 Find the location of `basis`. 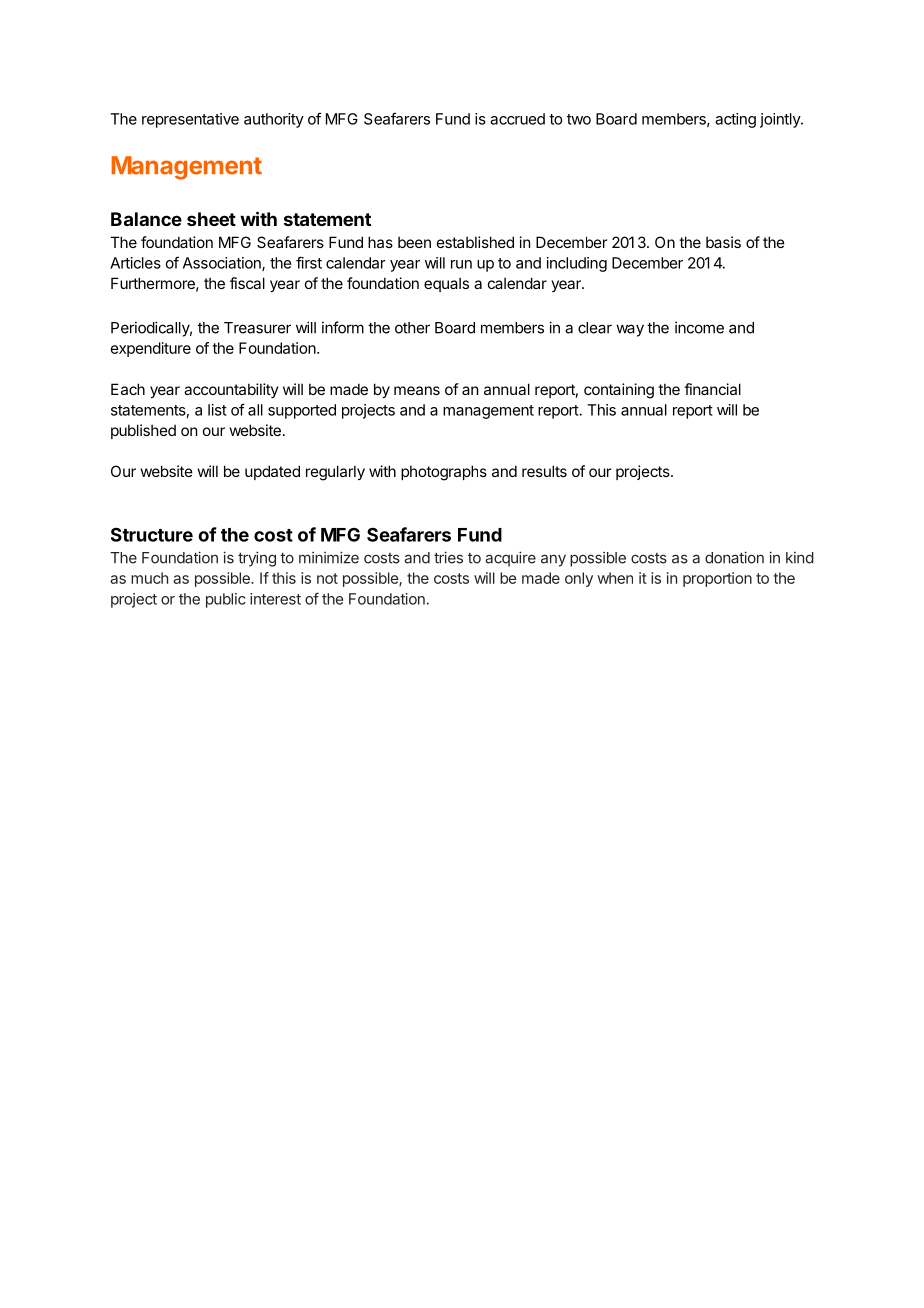

basis is located at coordinates (723, 242).
